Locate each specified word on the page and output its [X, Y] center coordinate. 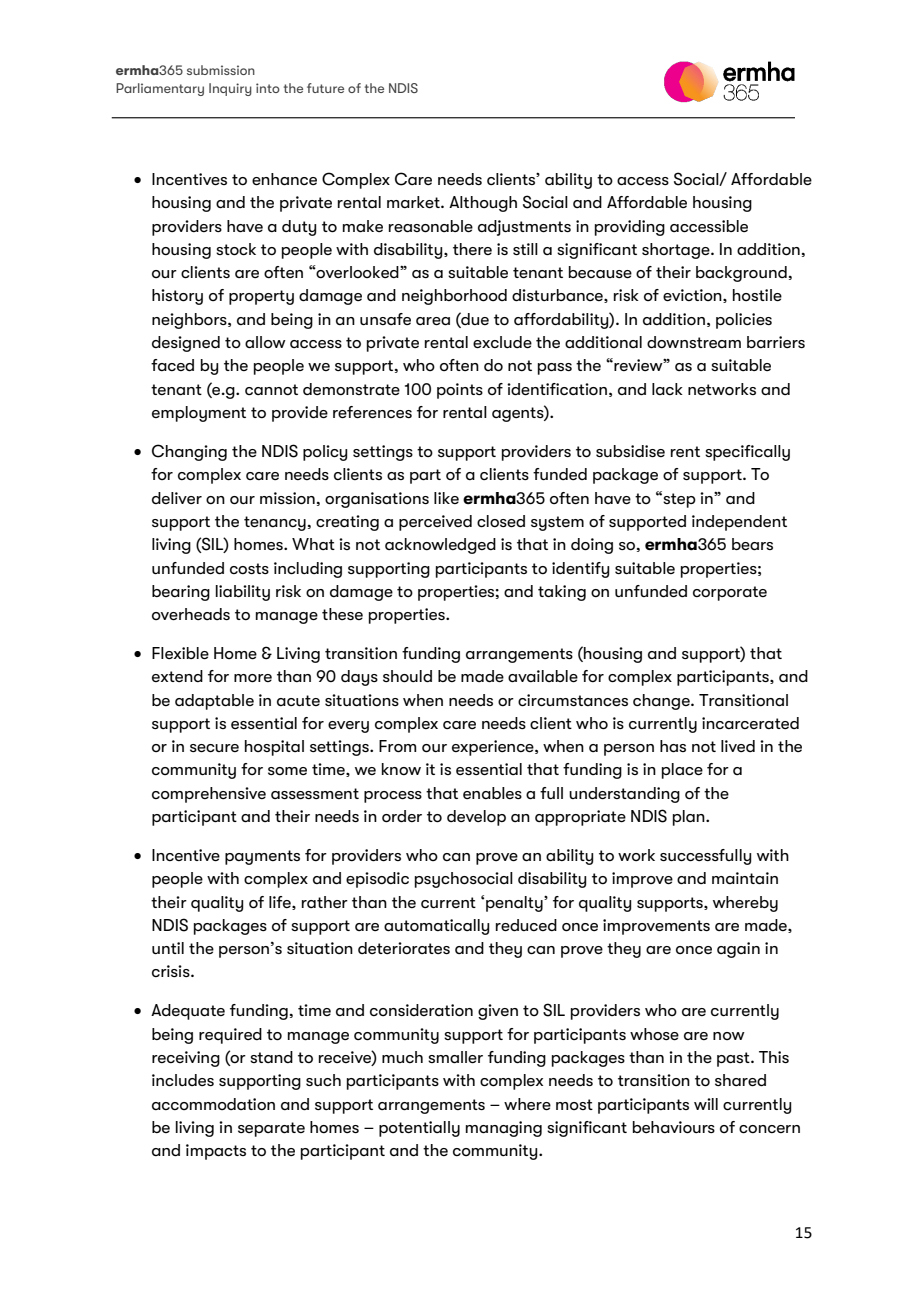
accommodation [213, 1104]
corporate [730, 593]
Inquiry [230, 89]
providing [630, 228]
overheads [191, 614]
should [407, 676]
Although [483, 204]
